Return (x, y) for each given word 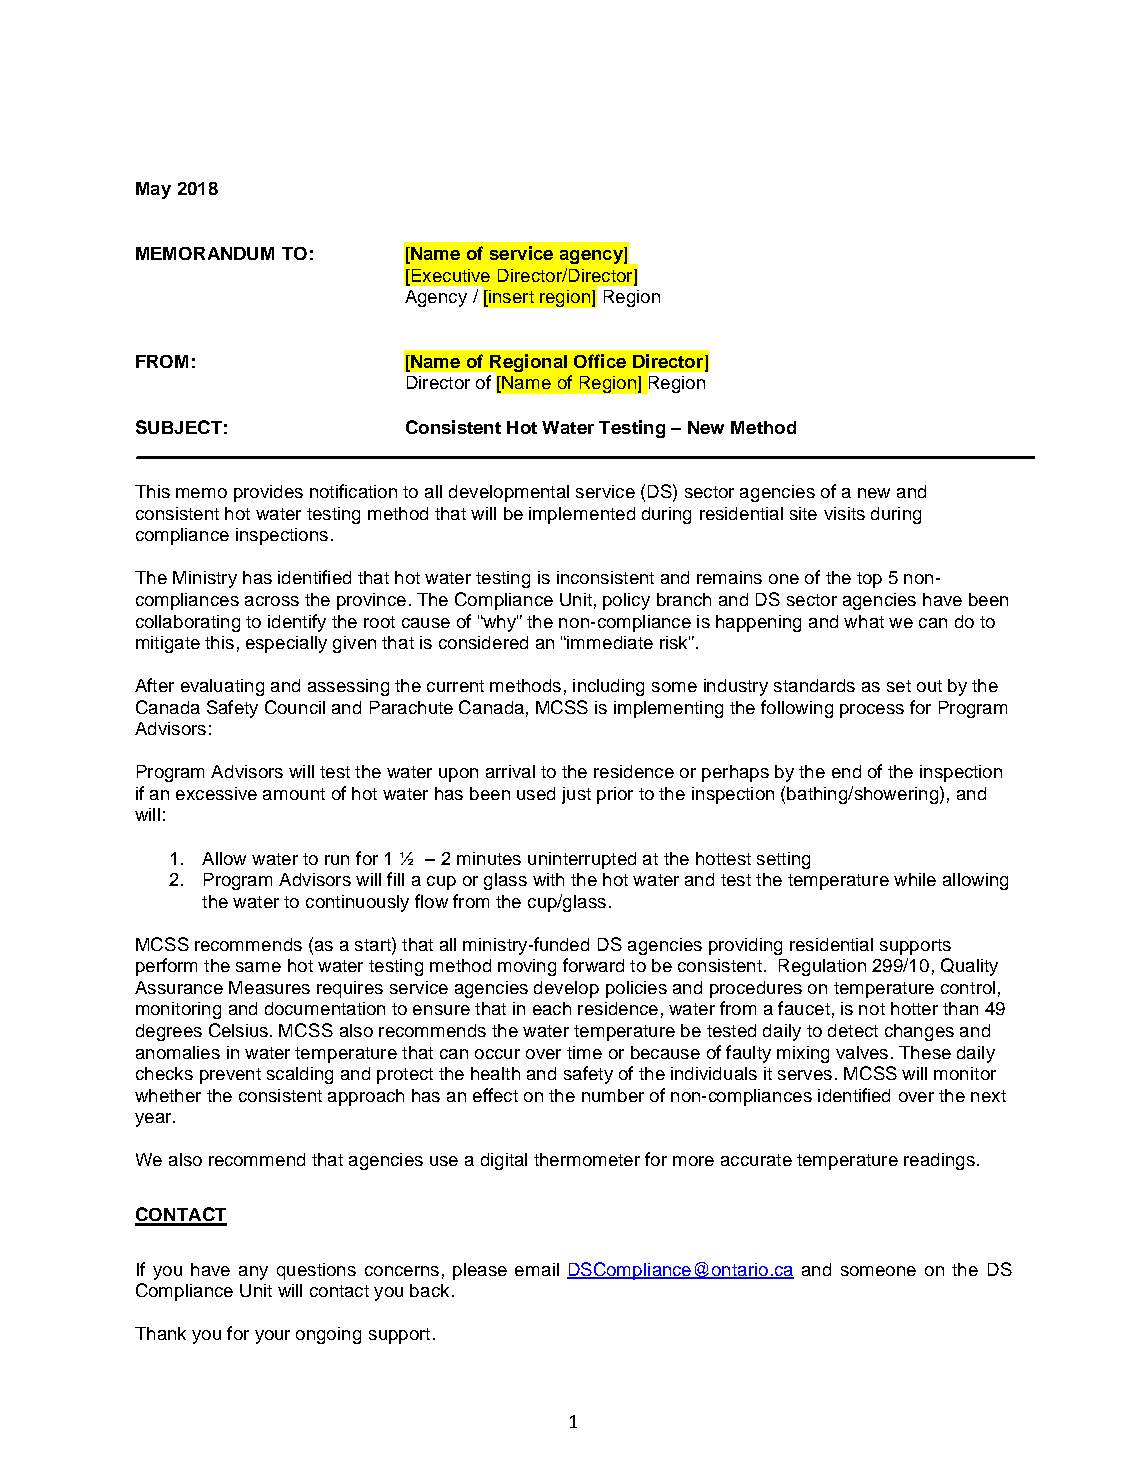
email (537, 1269)
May (153, 190)
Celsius (240, 1030)
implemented (582, 515)
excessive (216, 793)
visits (844, 513)
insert (510, 298)
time (584, 1052)
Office (600, 361)
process (872, 711)
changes (919, 1032)
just (576, 795)
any (253, 1273)
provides (268, 493)
